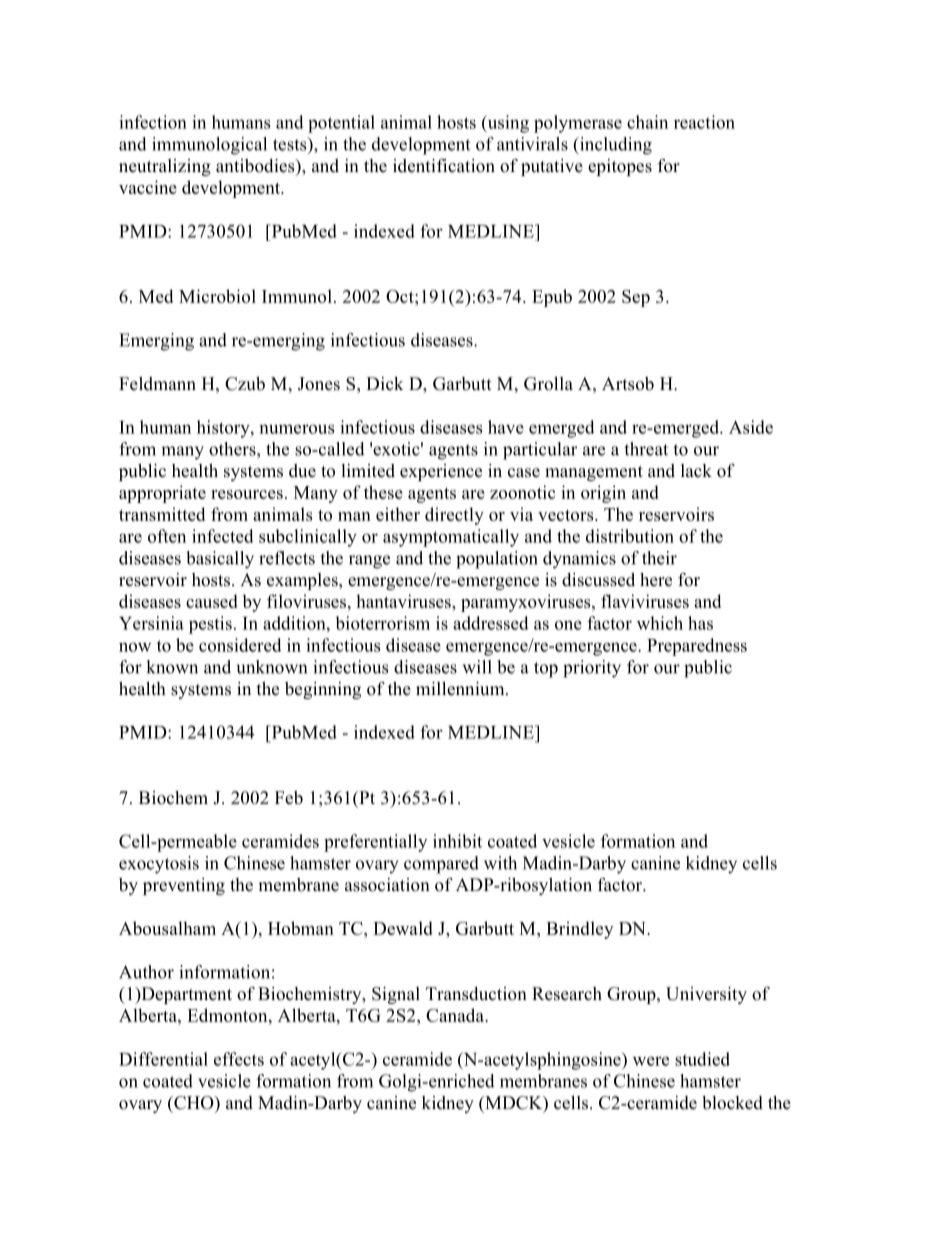 The image size is (952, 1233). Describe the element at coordinates (491, 623) in the image. I see `addressed` at that location.
